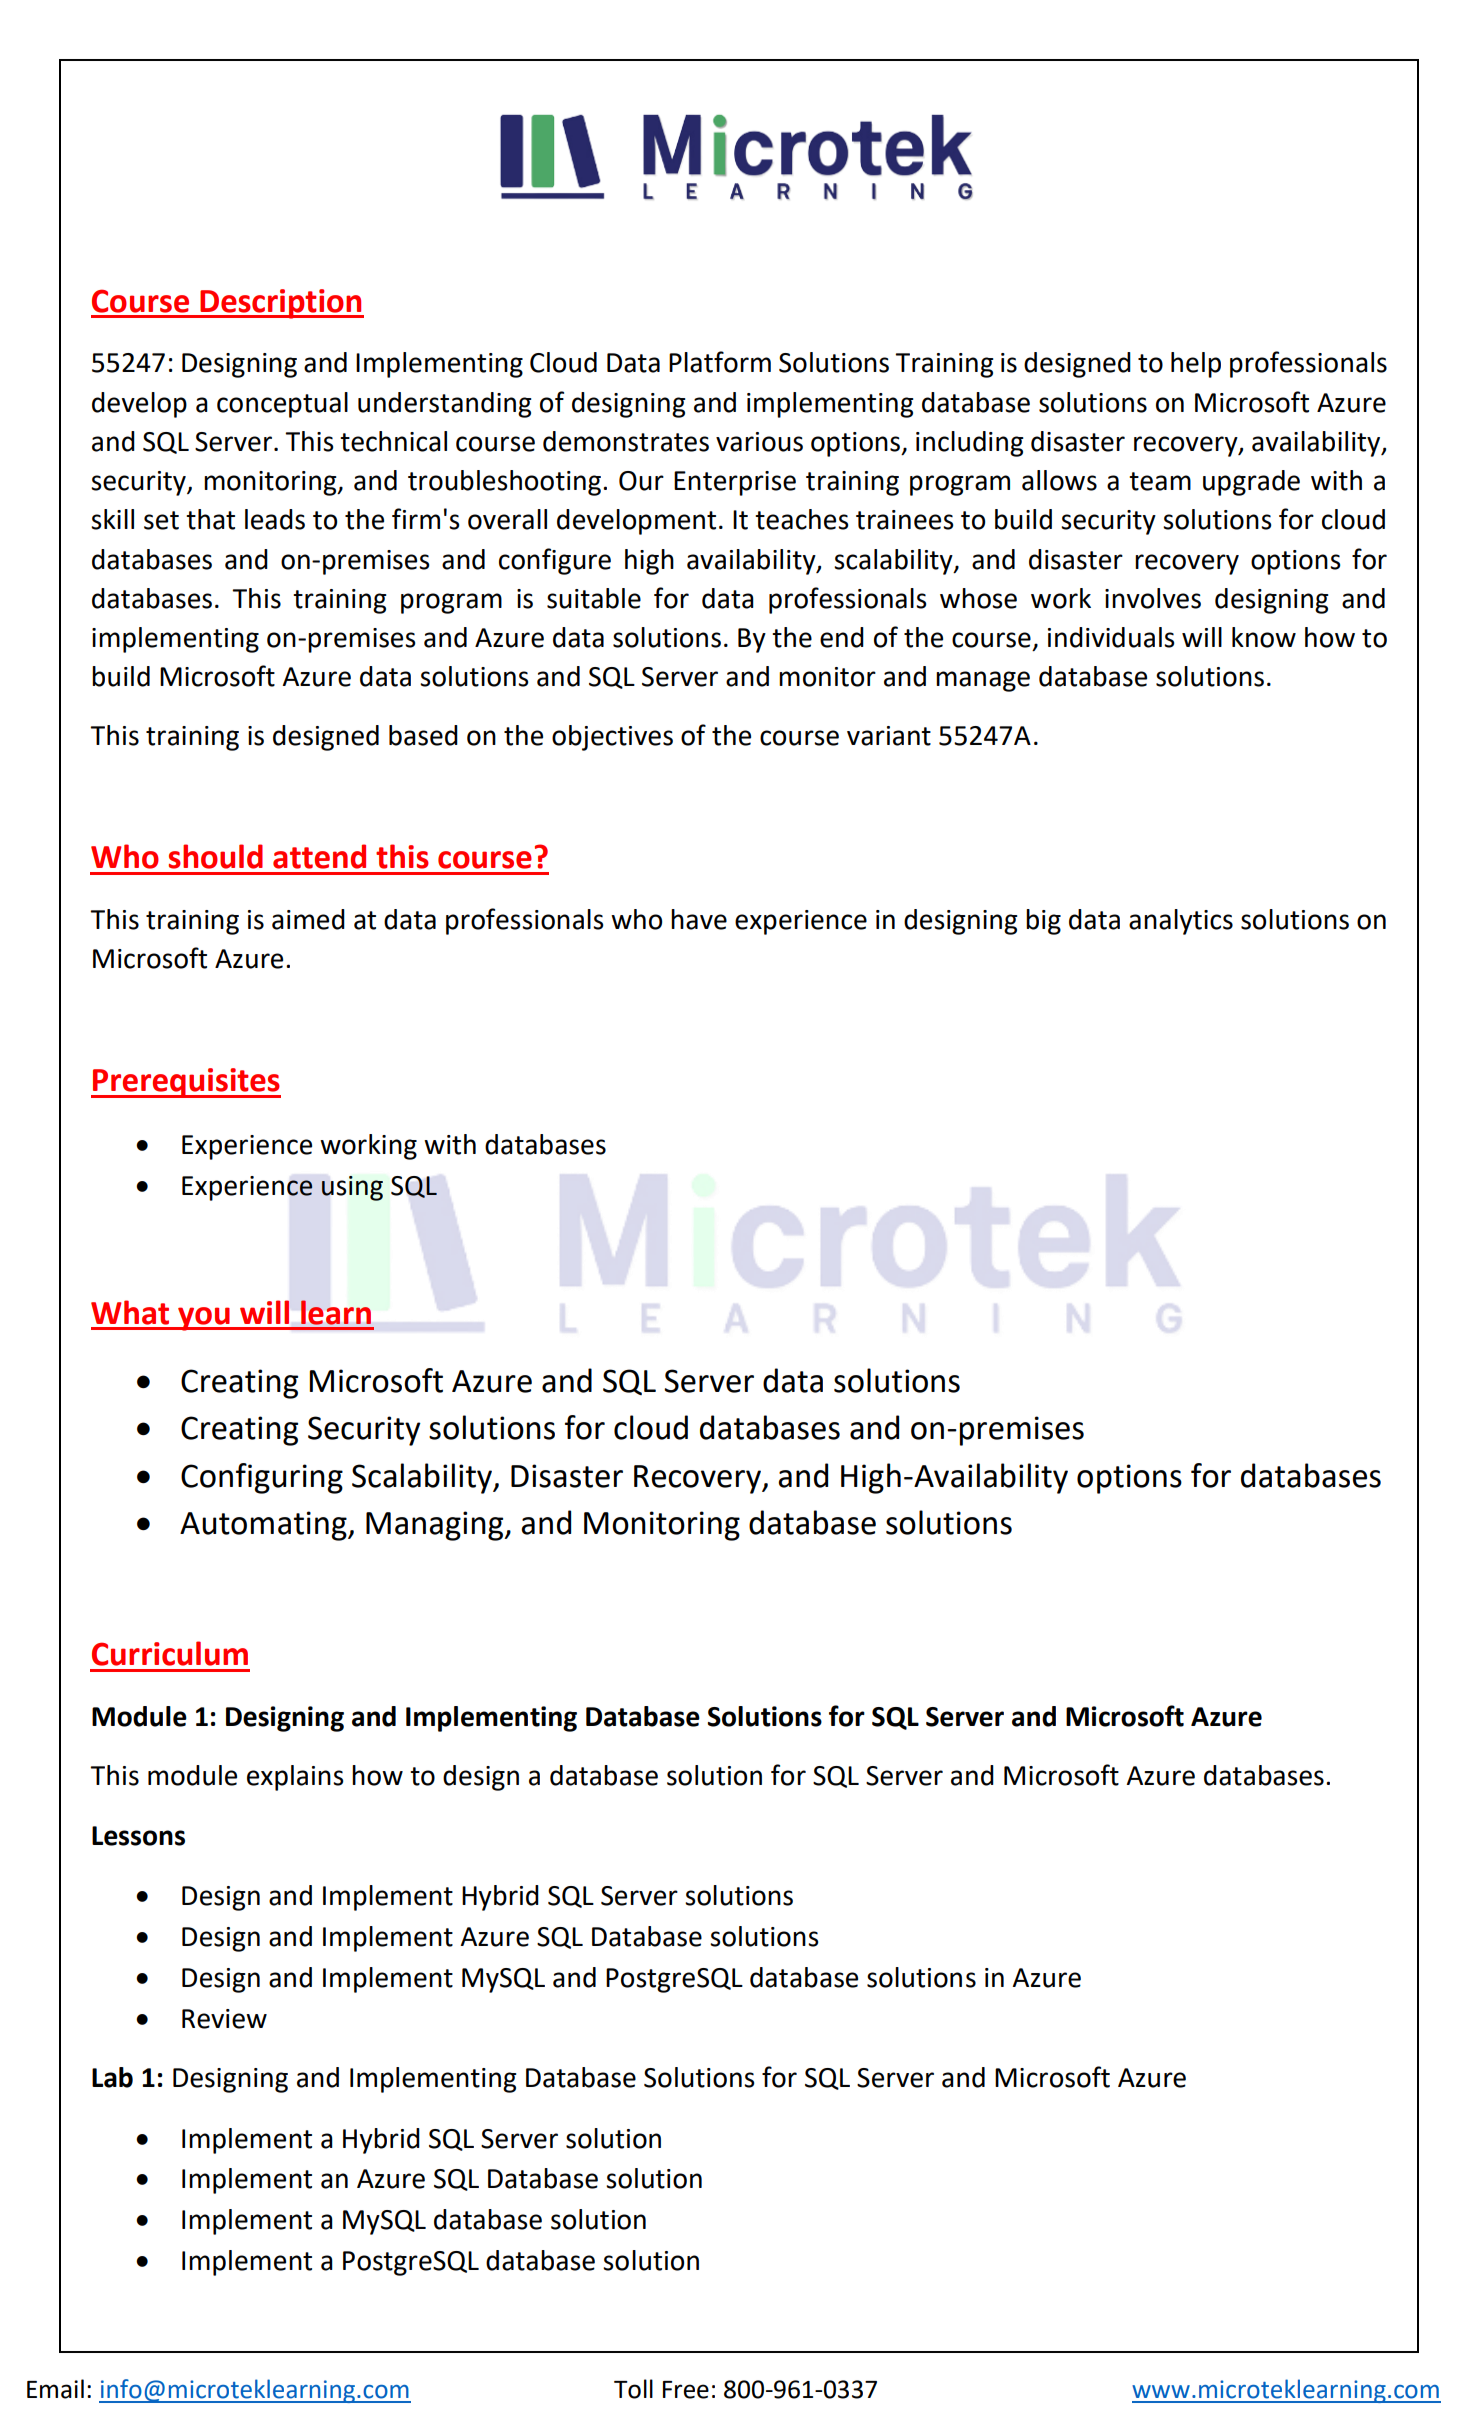 This screenshot has height=2412, width=1478. Describe the element at coordinates (633, 2389) in the screenshot. I see `Toll` at that location.
